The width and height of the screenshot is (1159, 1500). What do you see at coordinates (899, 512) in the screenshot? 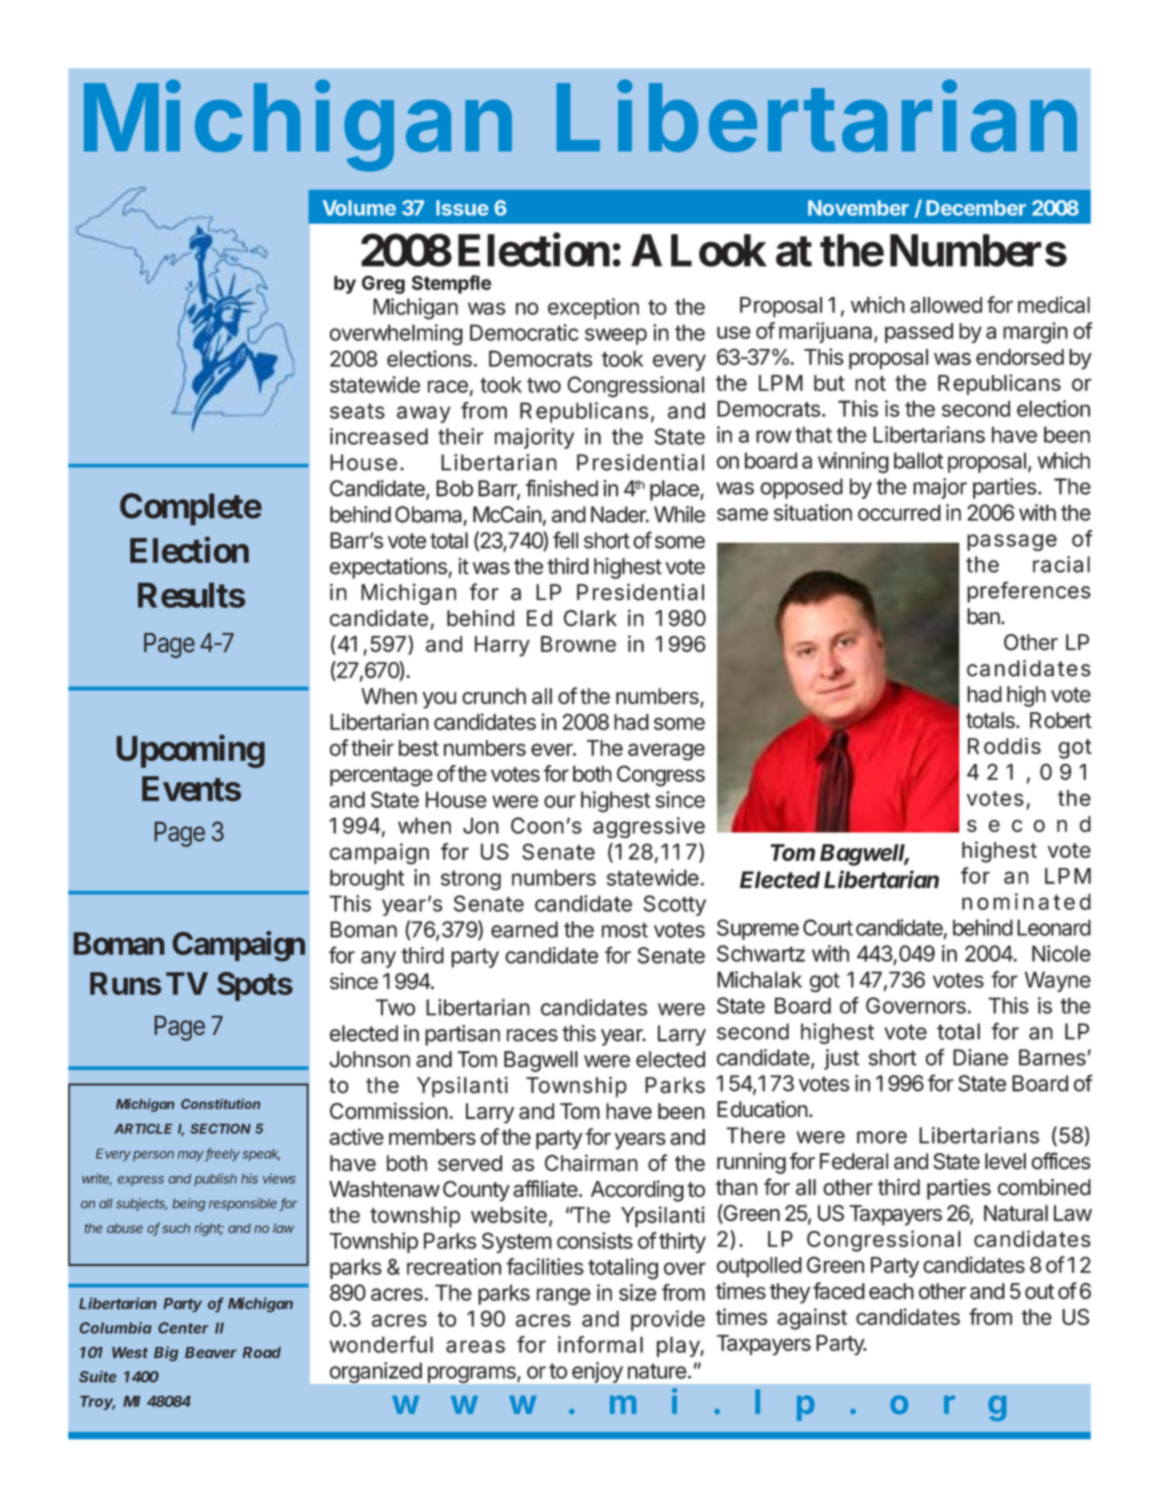
I see `occurred` at bounding box center [899, 512].
